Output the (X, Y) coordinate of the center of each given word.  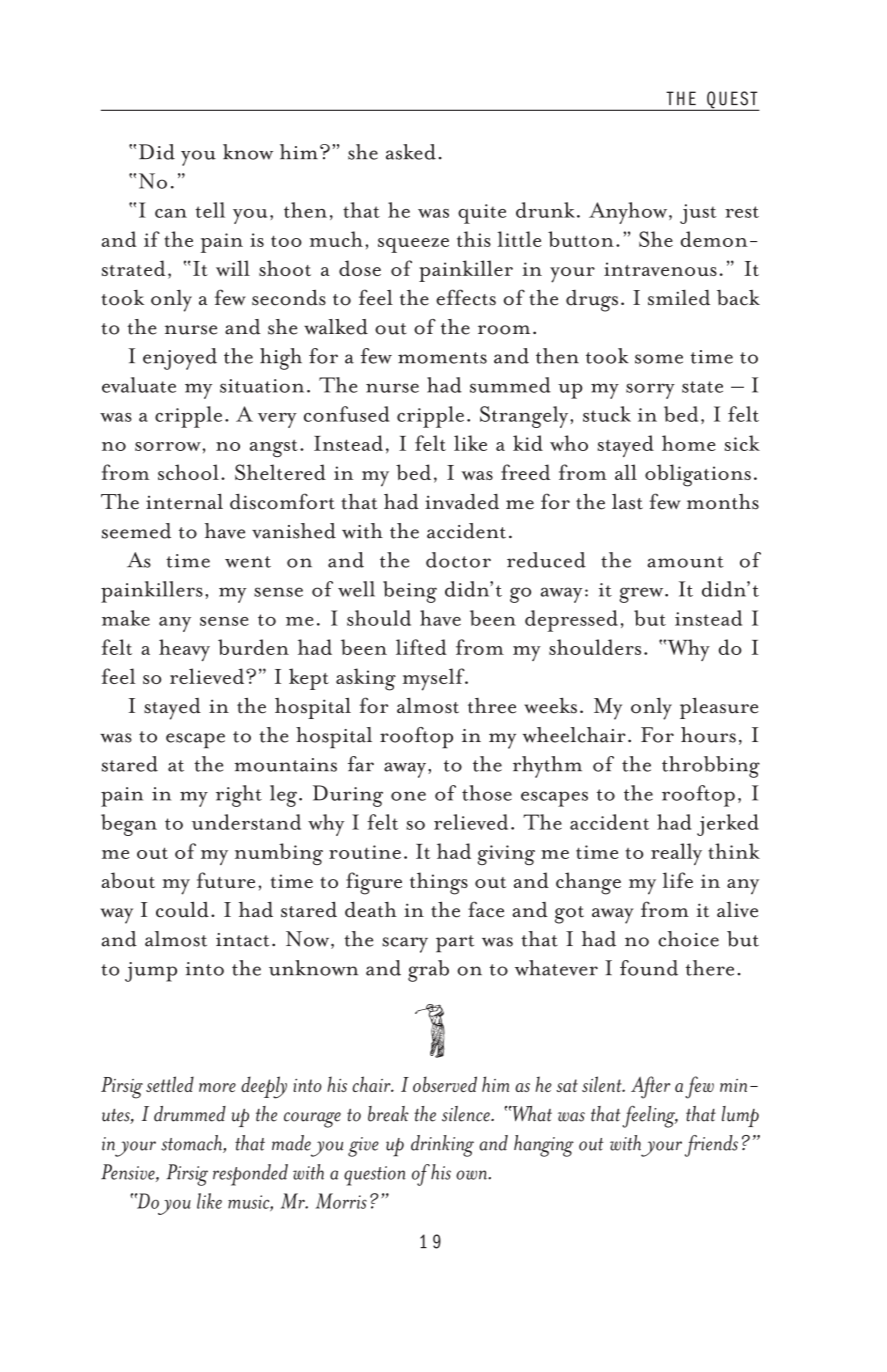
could (182, 909)
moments (442, 358)
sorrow (168, 446)
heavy (184, 650)
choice (688, 939)
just (698, 214)
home (689, 443)
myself (435, 679)
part (455, 944)
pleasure (719, 708)
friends (711, 1146)
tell (210, 210)
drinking (442, 1146)
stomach (192, 1144)
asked (411, 152)
